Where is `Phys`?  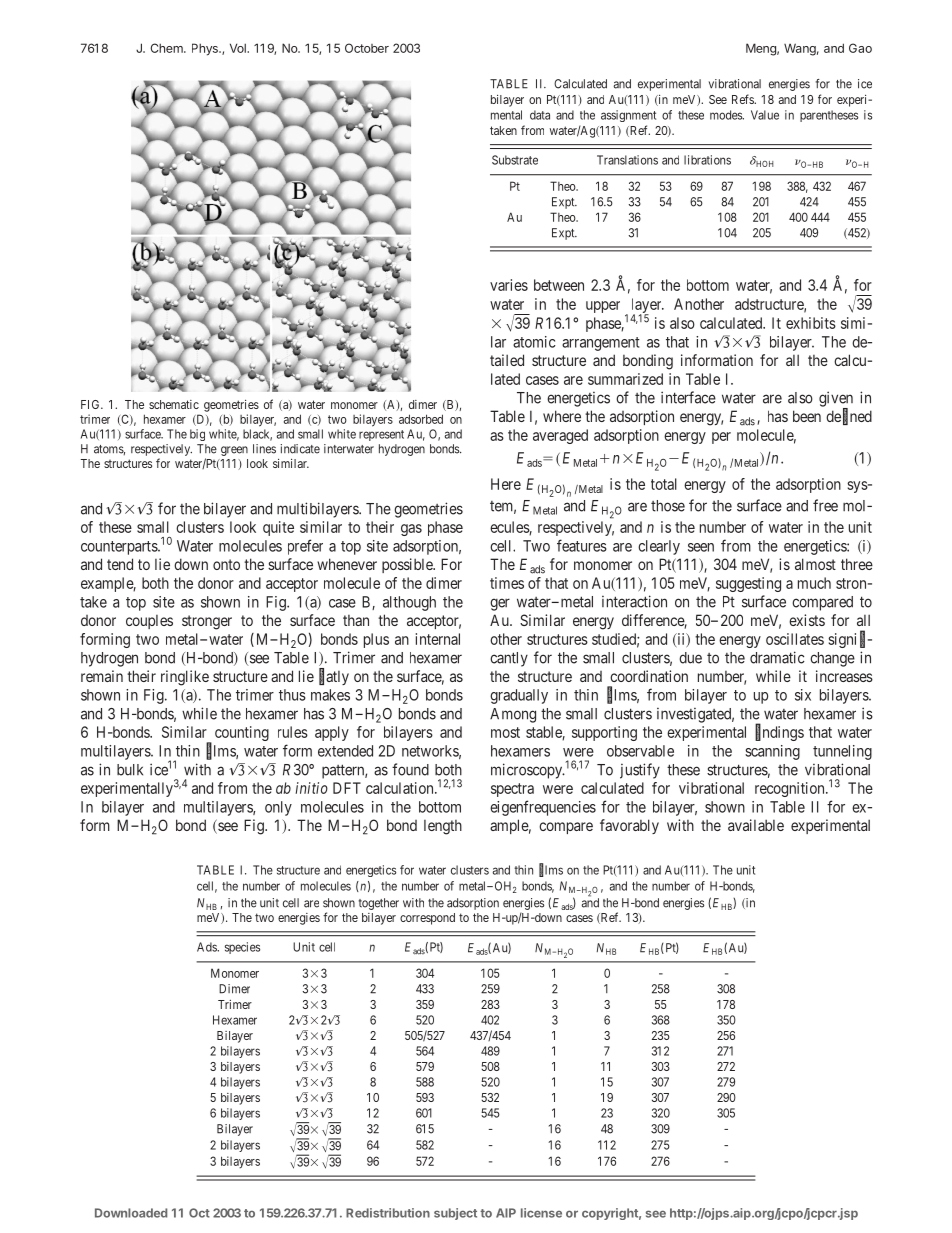
Phys is located at coordinates (206, 49).
